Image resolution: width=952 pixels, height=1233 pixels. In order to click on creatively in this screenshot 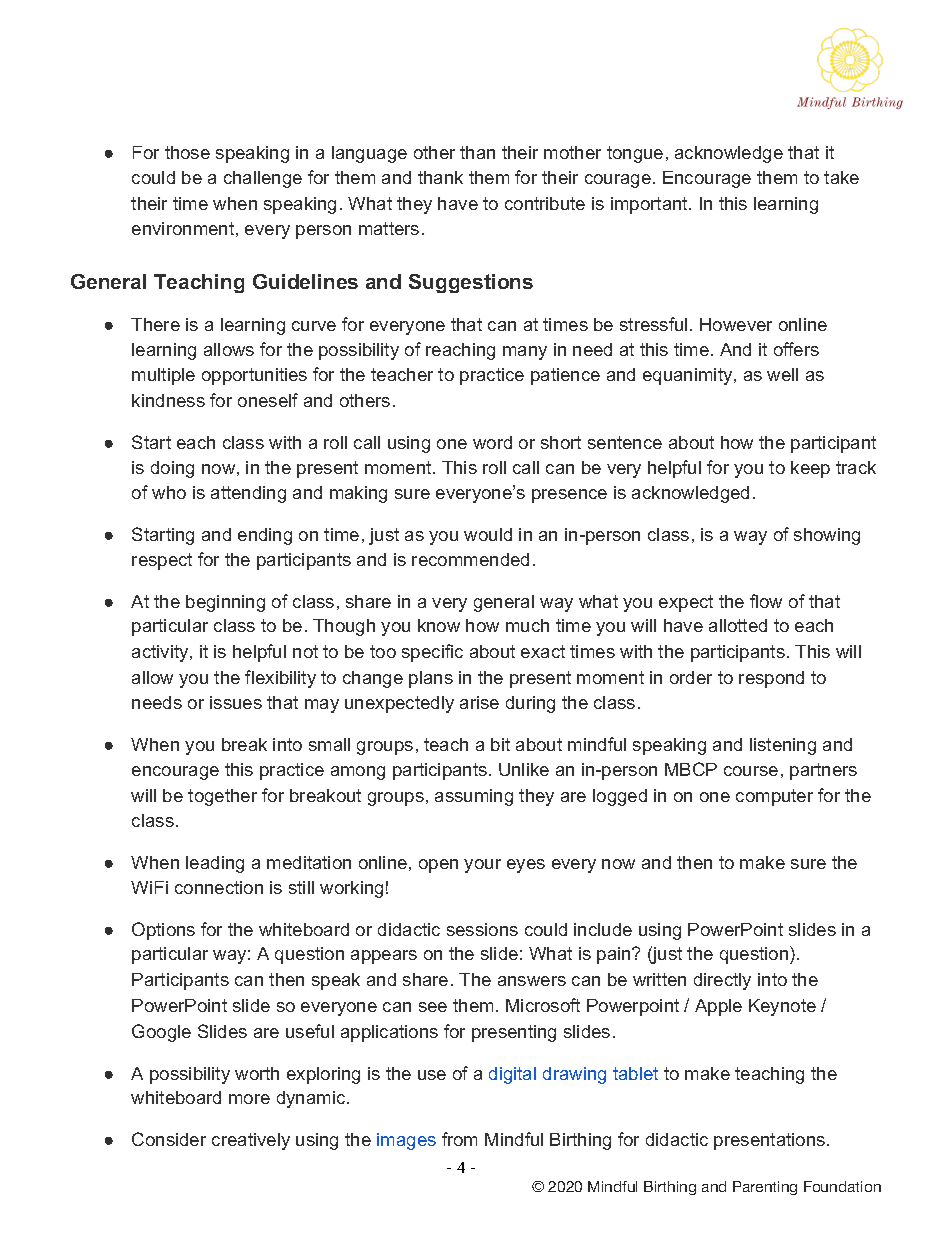, I will do `click(251, 1141)`.
